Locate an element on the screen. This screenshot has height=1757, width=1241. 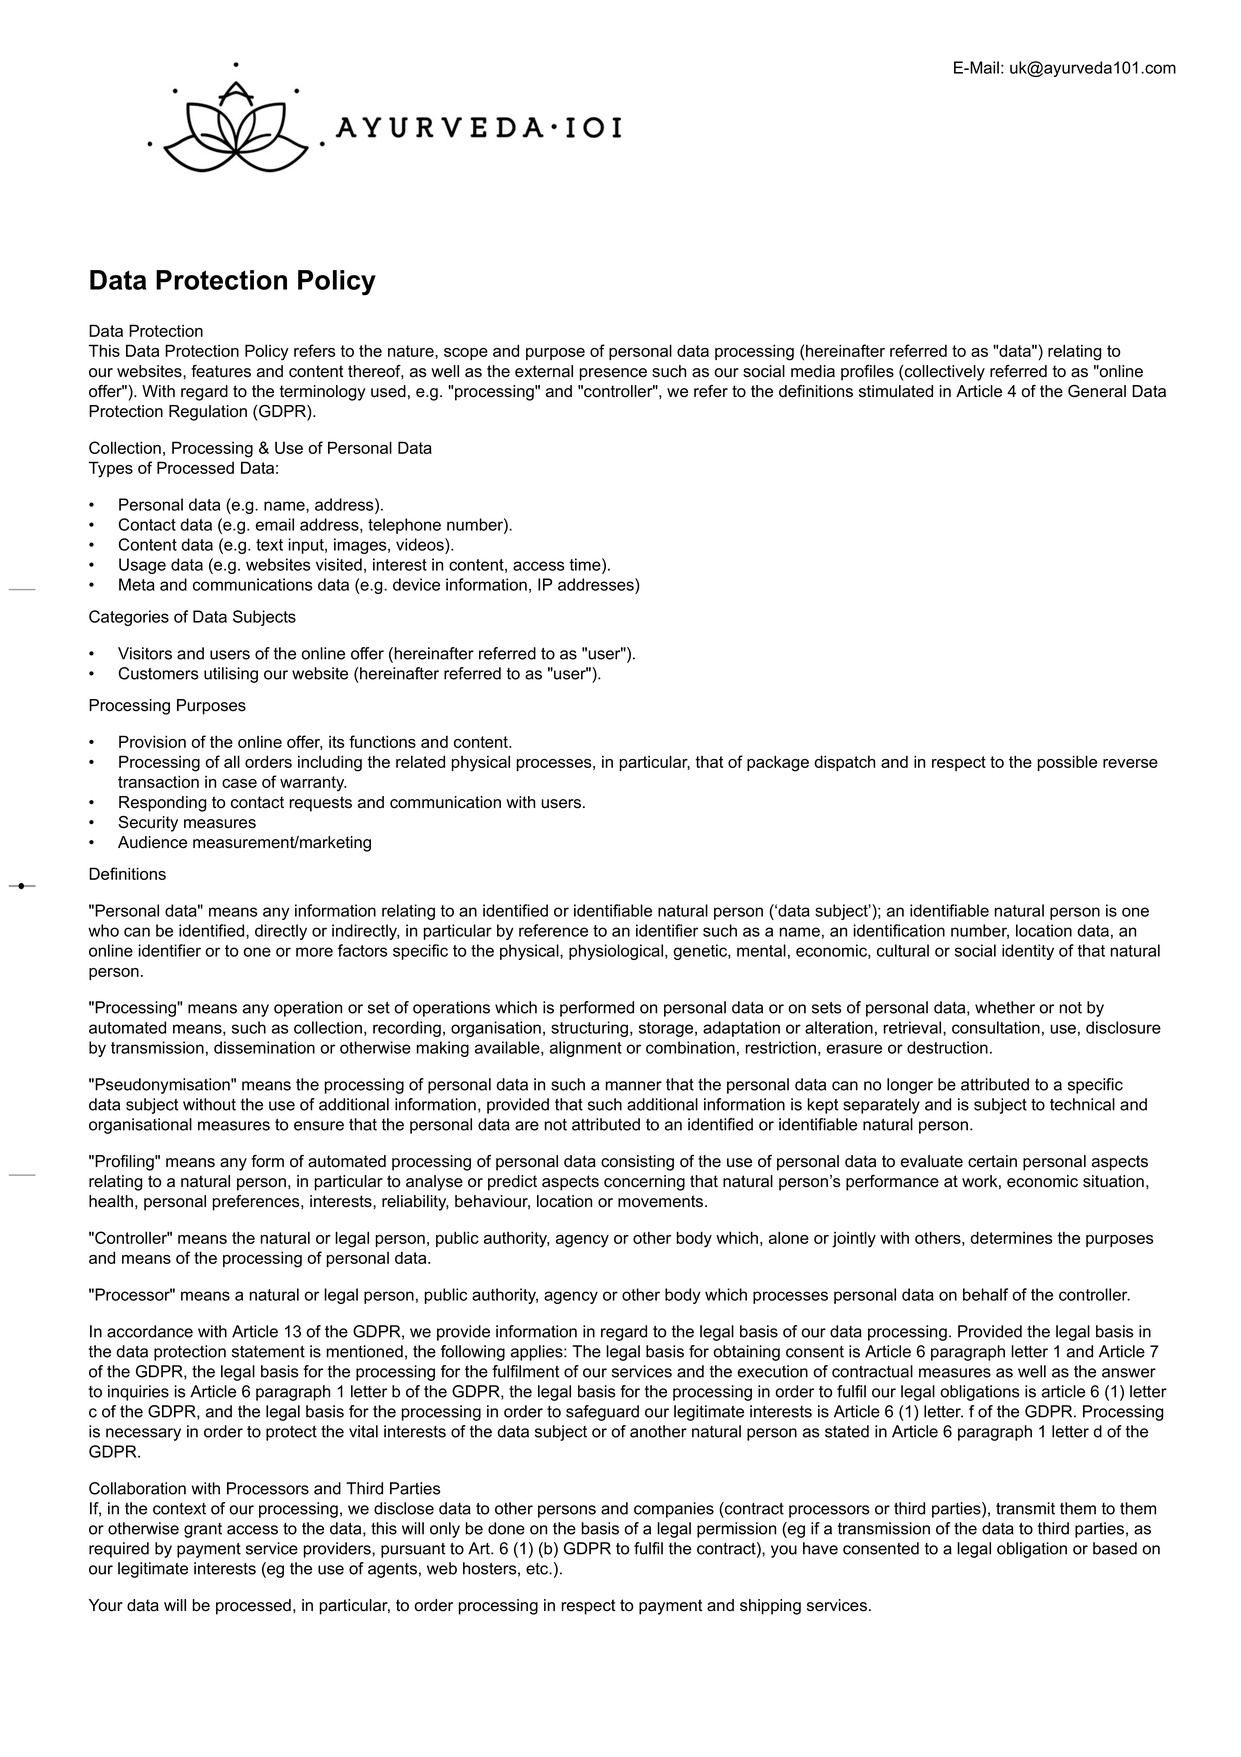
companies is located at coordinates (674, 1510).
